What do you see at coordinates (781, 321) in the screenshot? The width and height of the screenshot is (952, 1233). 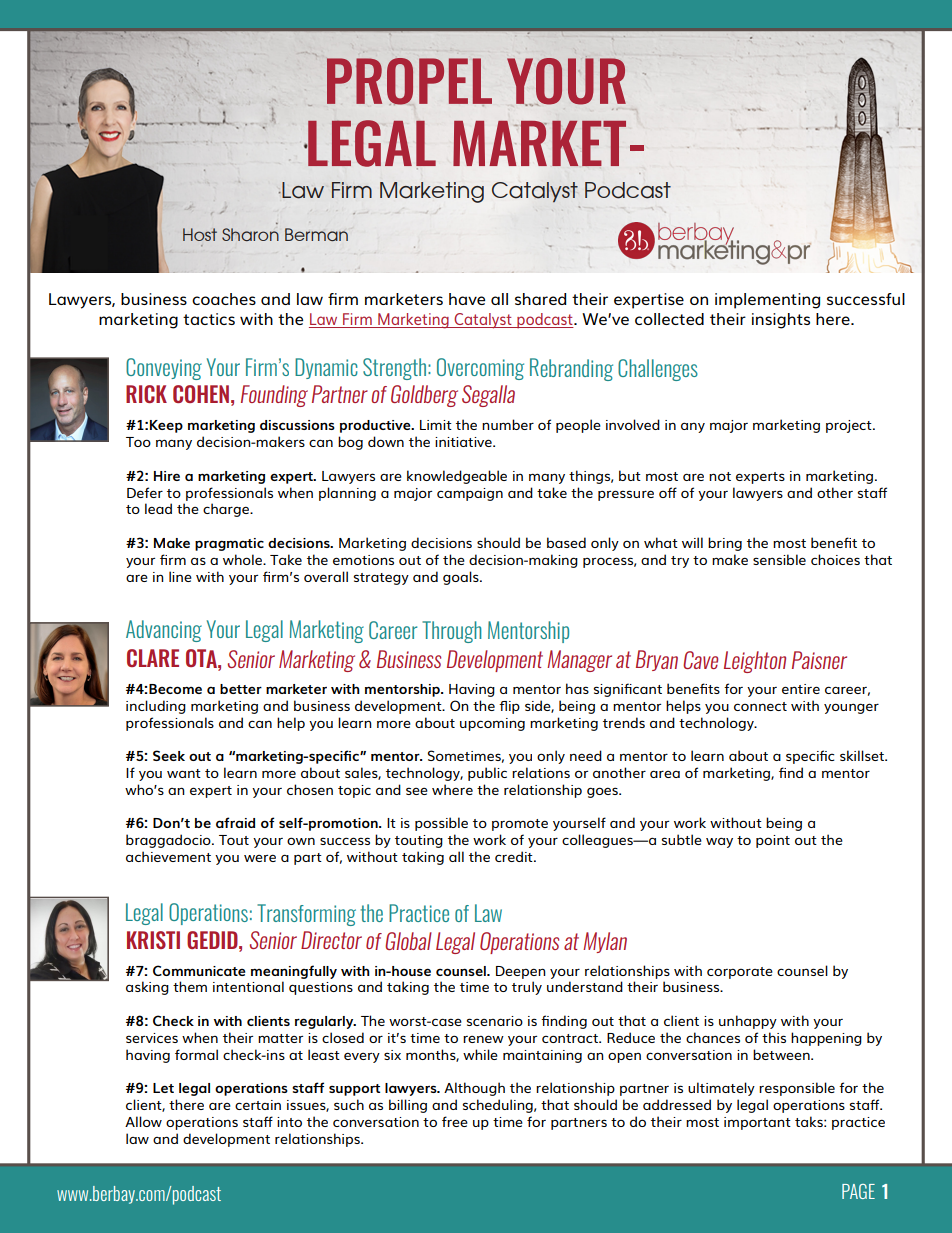 I see `insights` at bounding box center [781, 321].
